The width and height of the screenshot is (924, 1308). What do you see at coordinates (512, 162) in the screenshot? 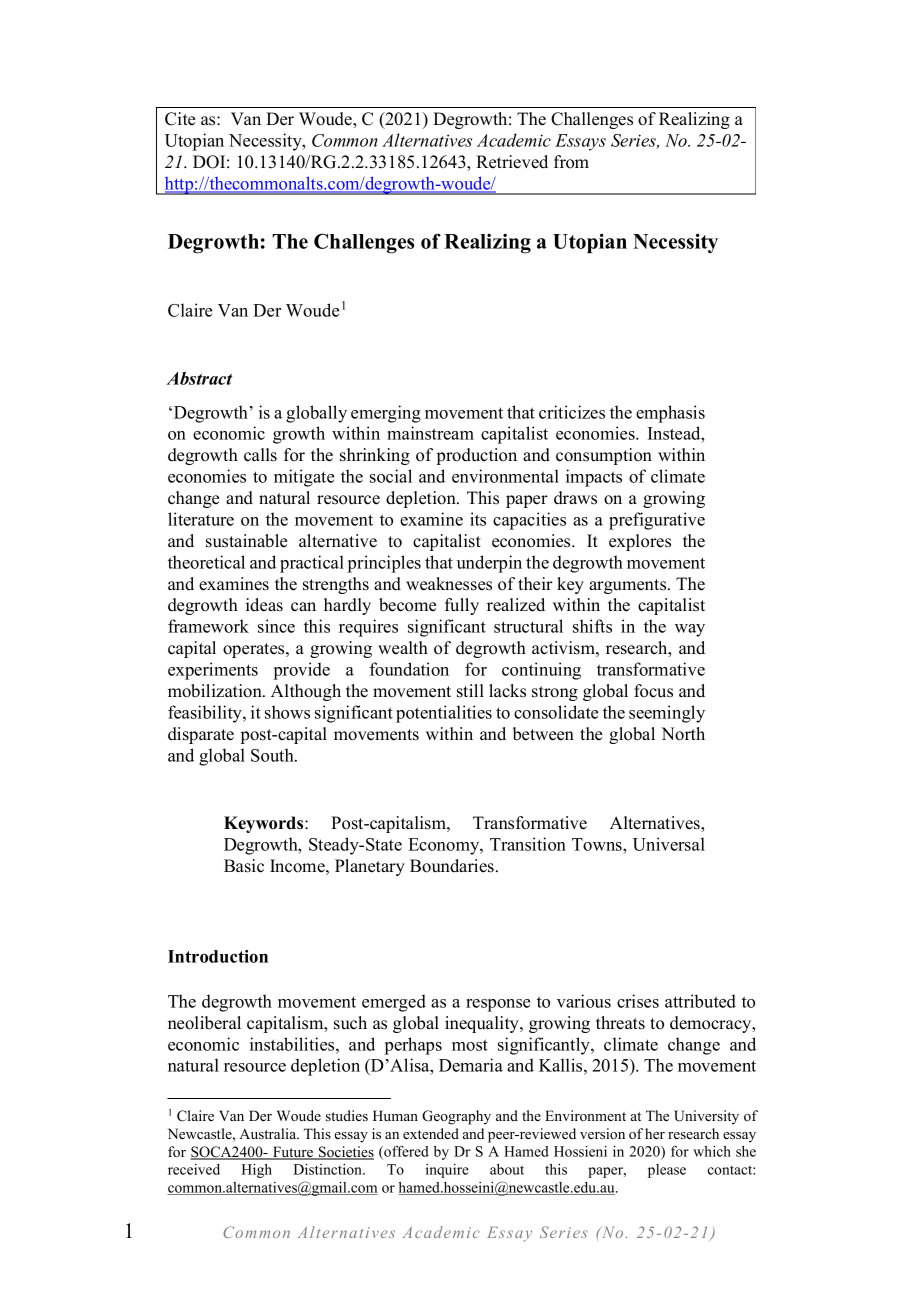
I see `Retrieved` at bounding box center [512, 162].
